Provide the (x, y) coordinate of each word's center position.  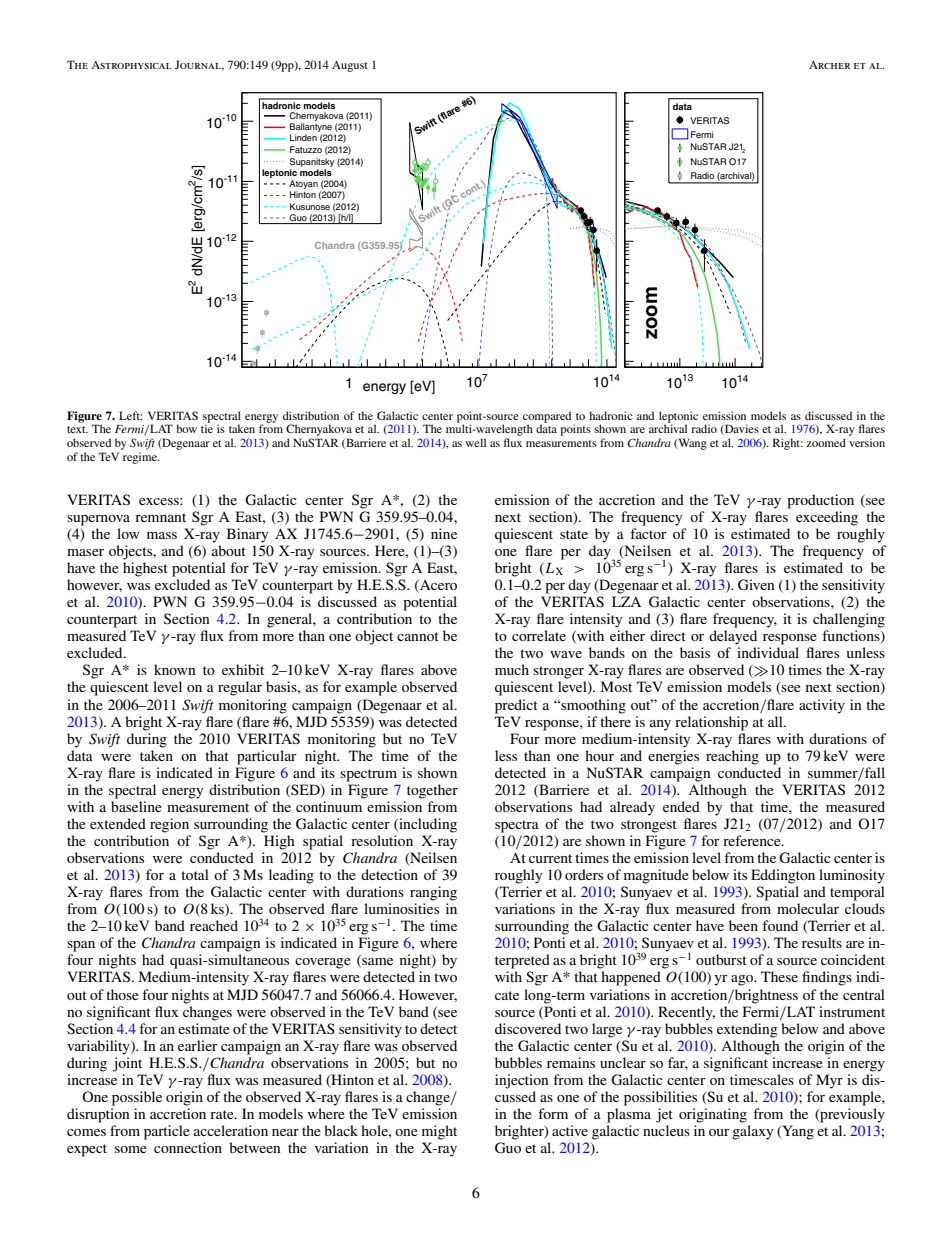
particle (167, 1132)
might (439, 1132)
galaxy (752, 1132)
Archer (830, 65)
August (350, 66)
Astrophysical (131, 65)
